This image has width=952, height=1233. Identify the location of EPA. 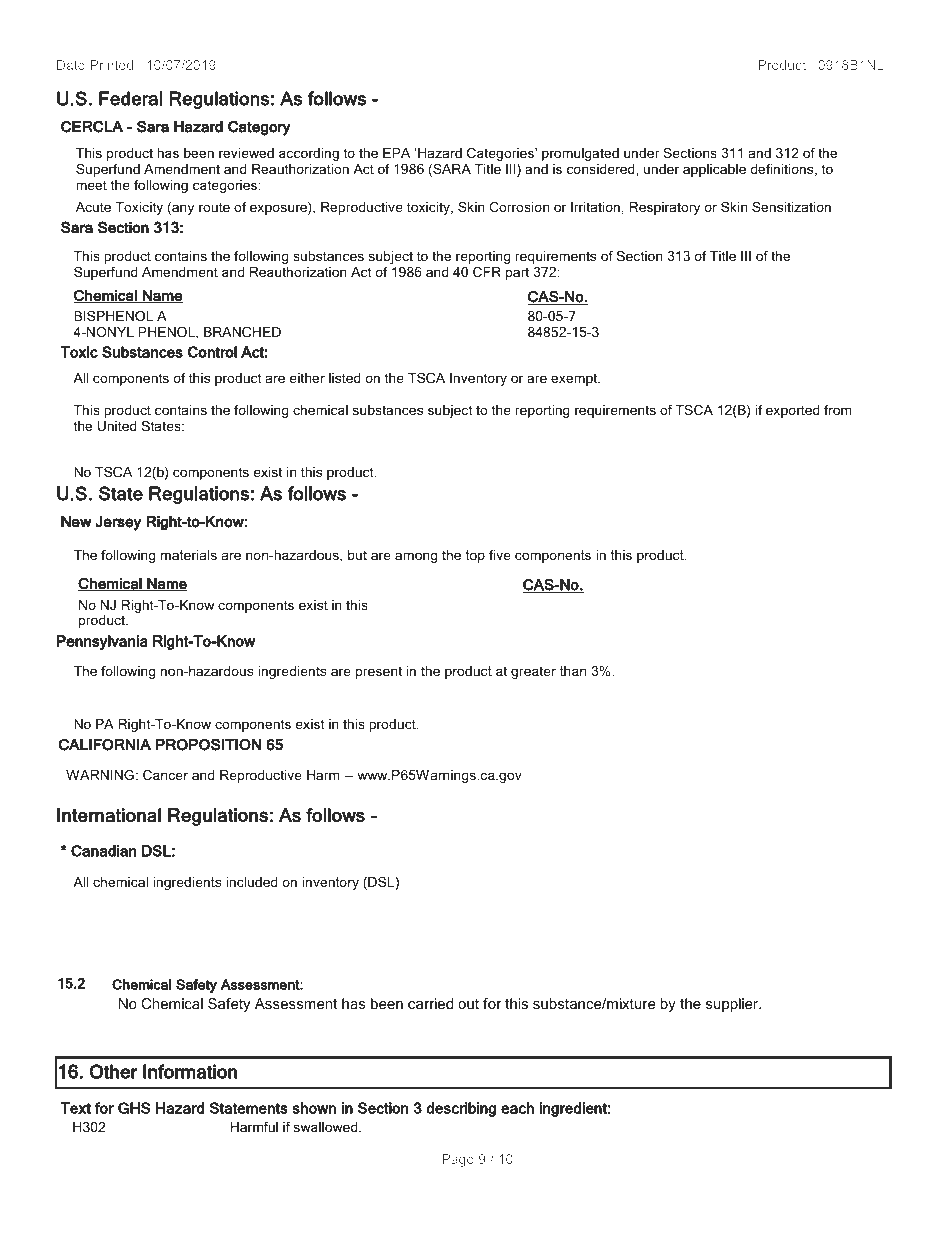
(396, 153).
